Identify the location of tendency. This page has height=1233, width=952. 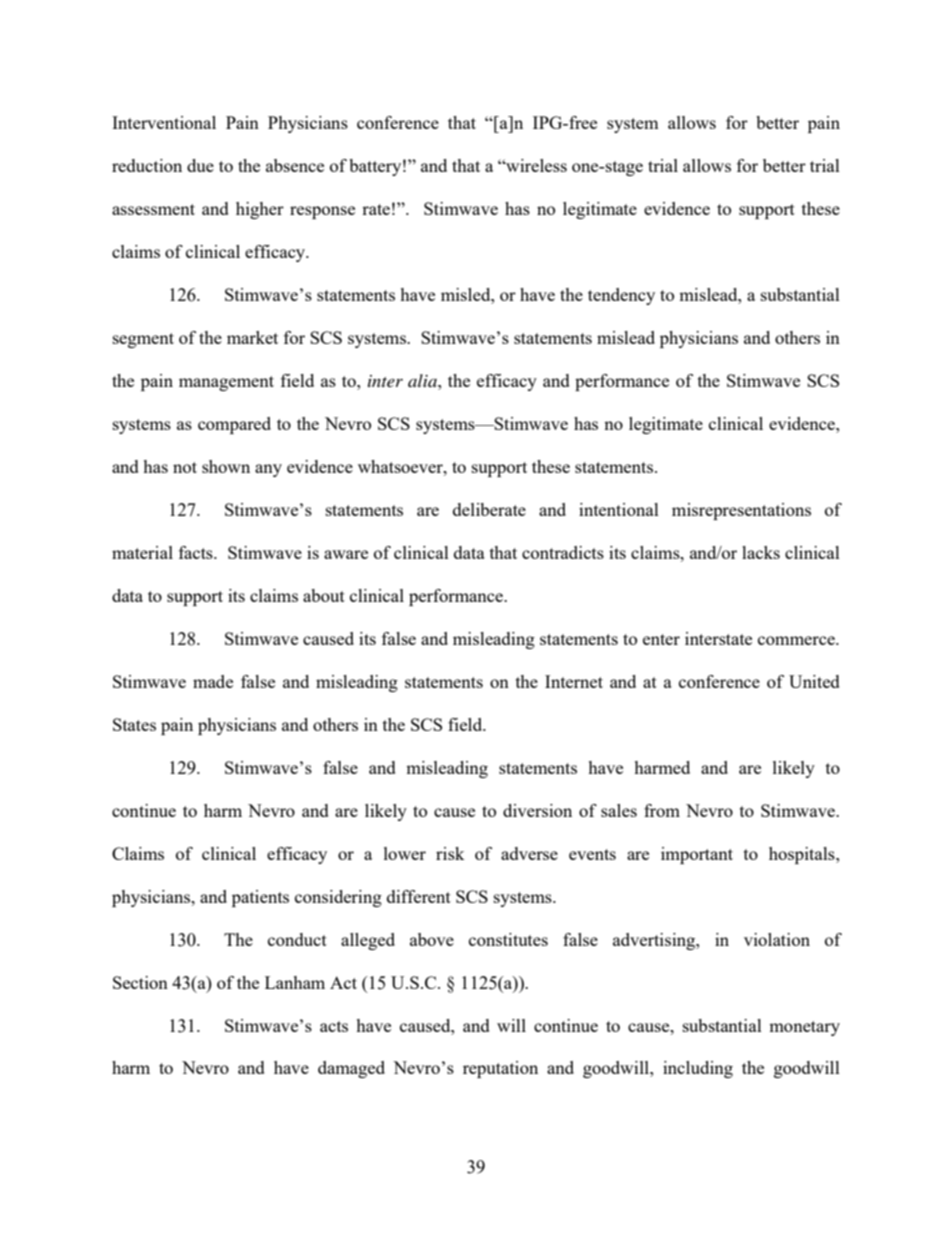
(621, 296).
